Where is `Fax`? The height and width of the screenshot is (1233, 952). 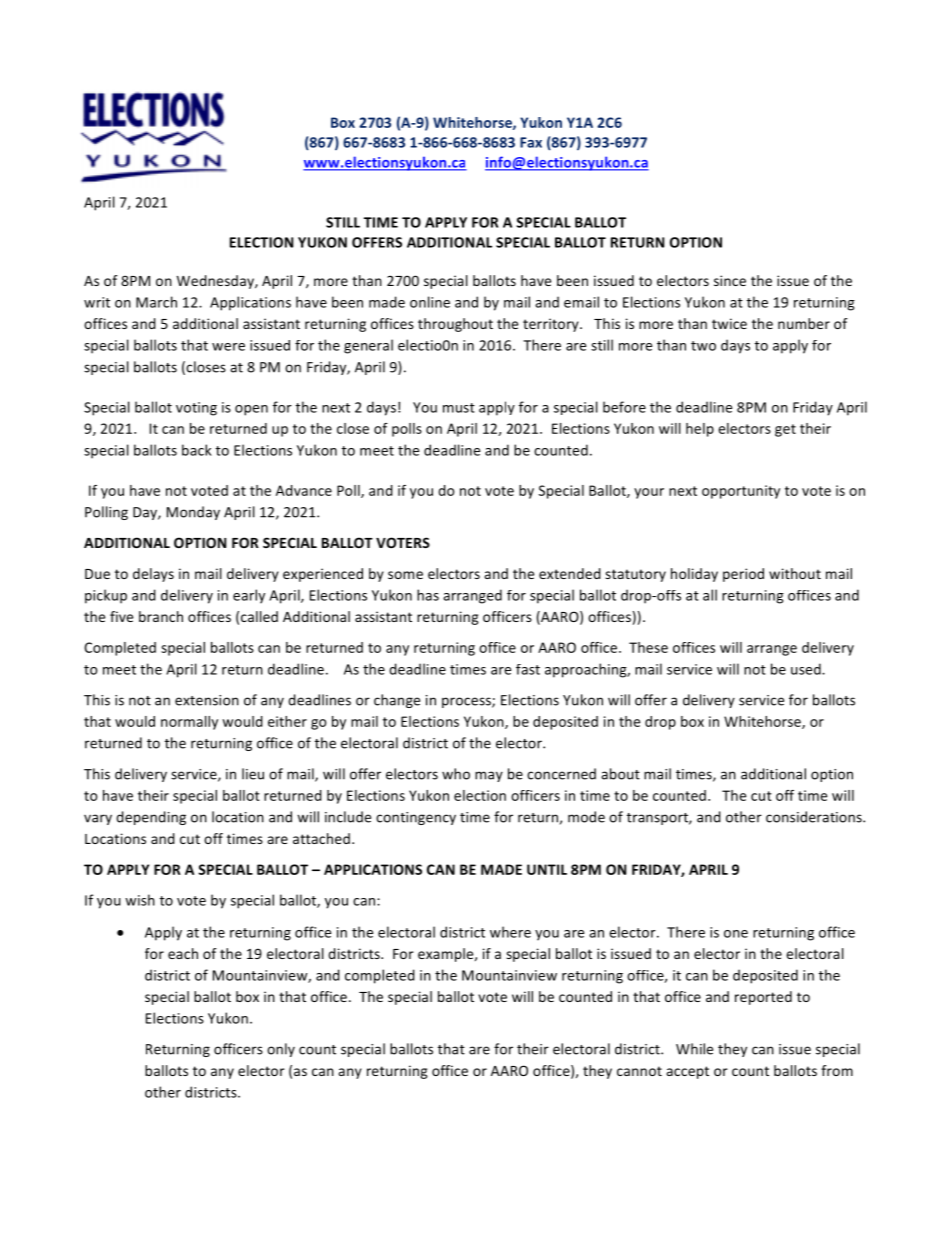 Fax is located at coordinates (531, 142).
